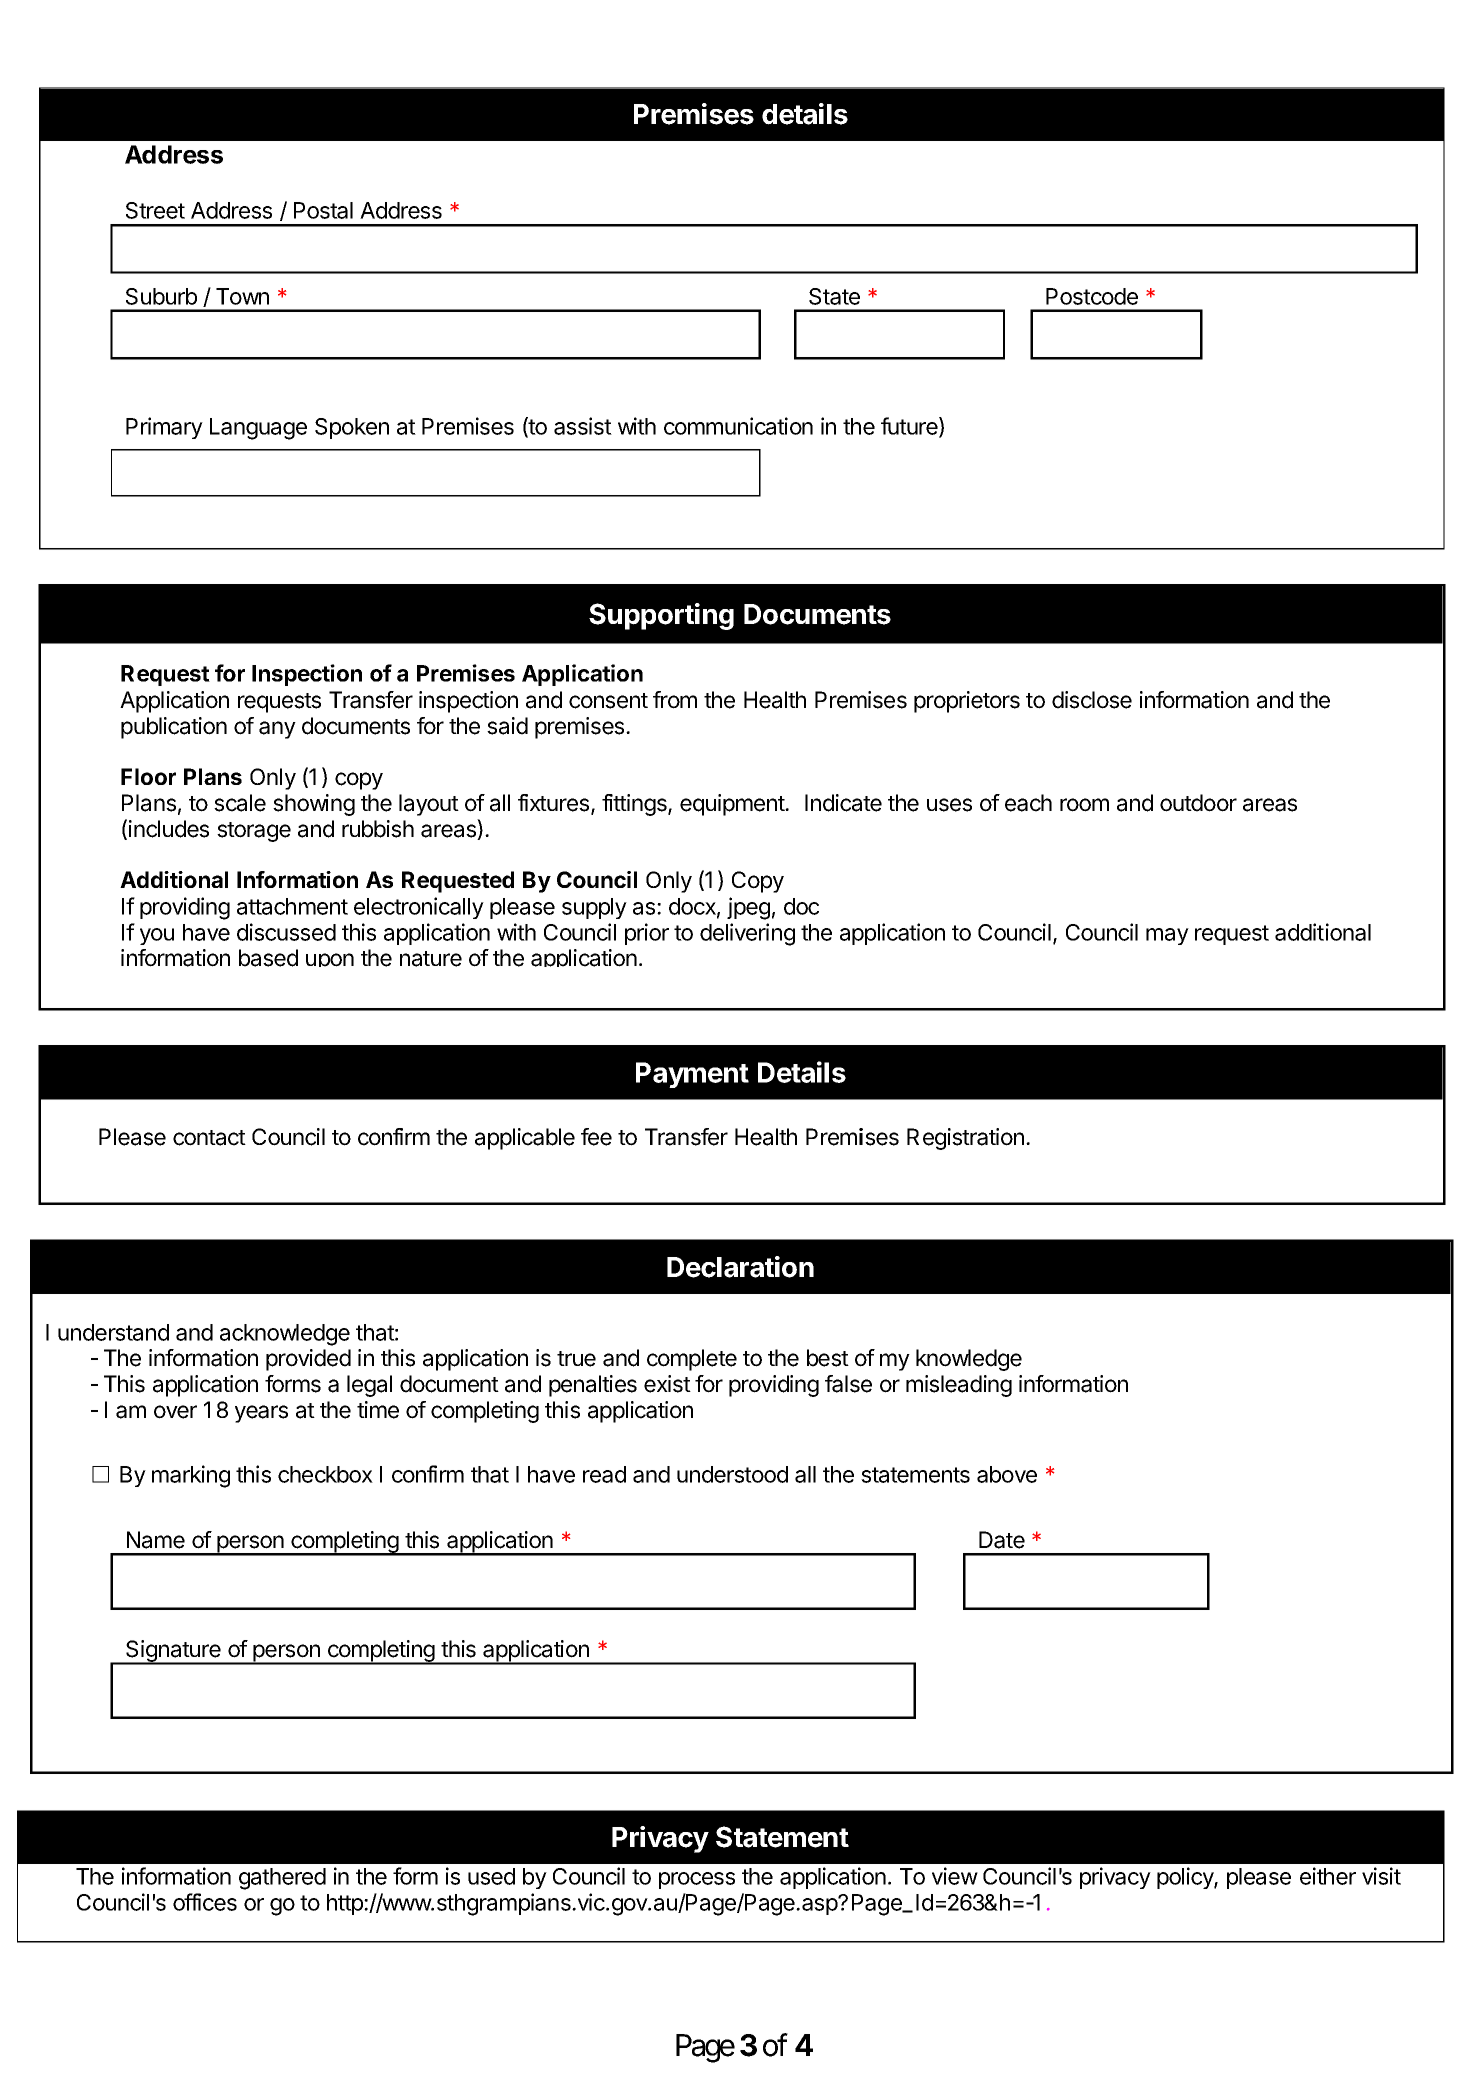  I want to click on checkbox, so click(325, 1474).
